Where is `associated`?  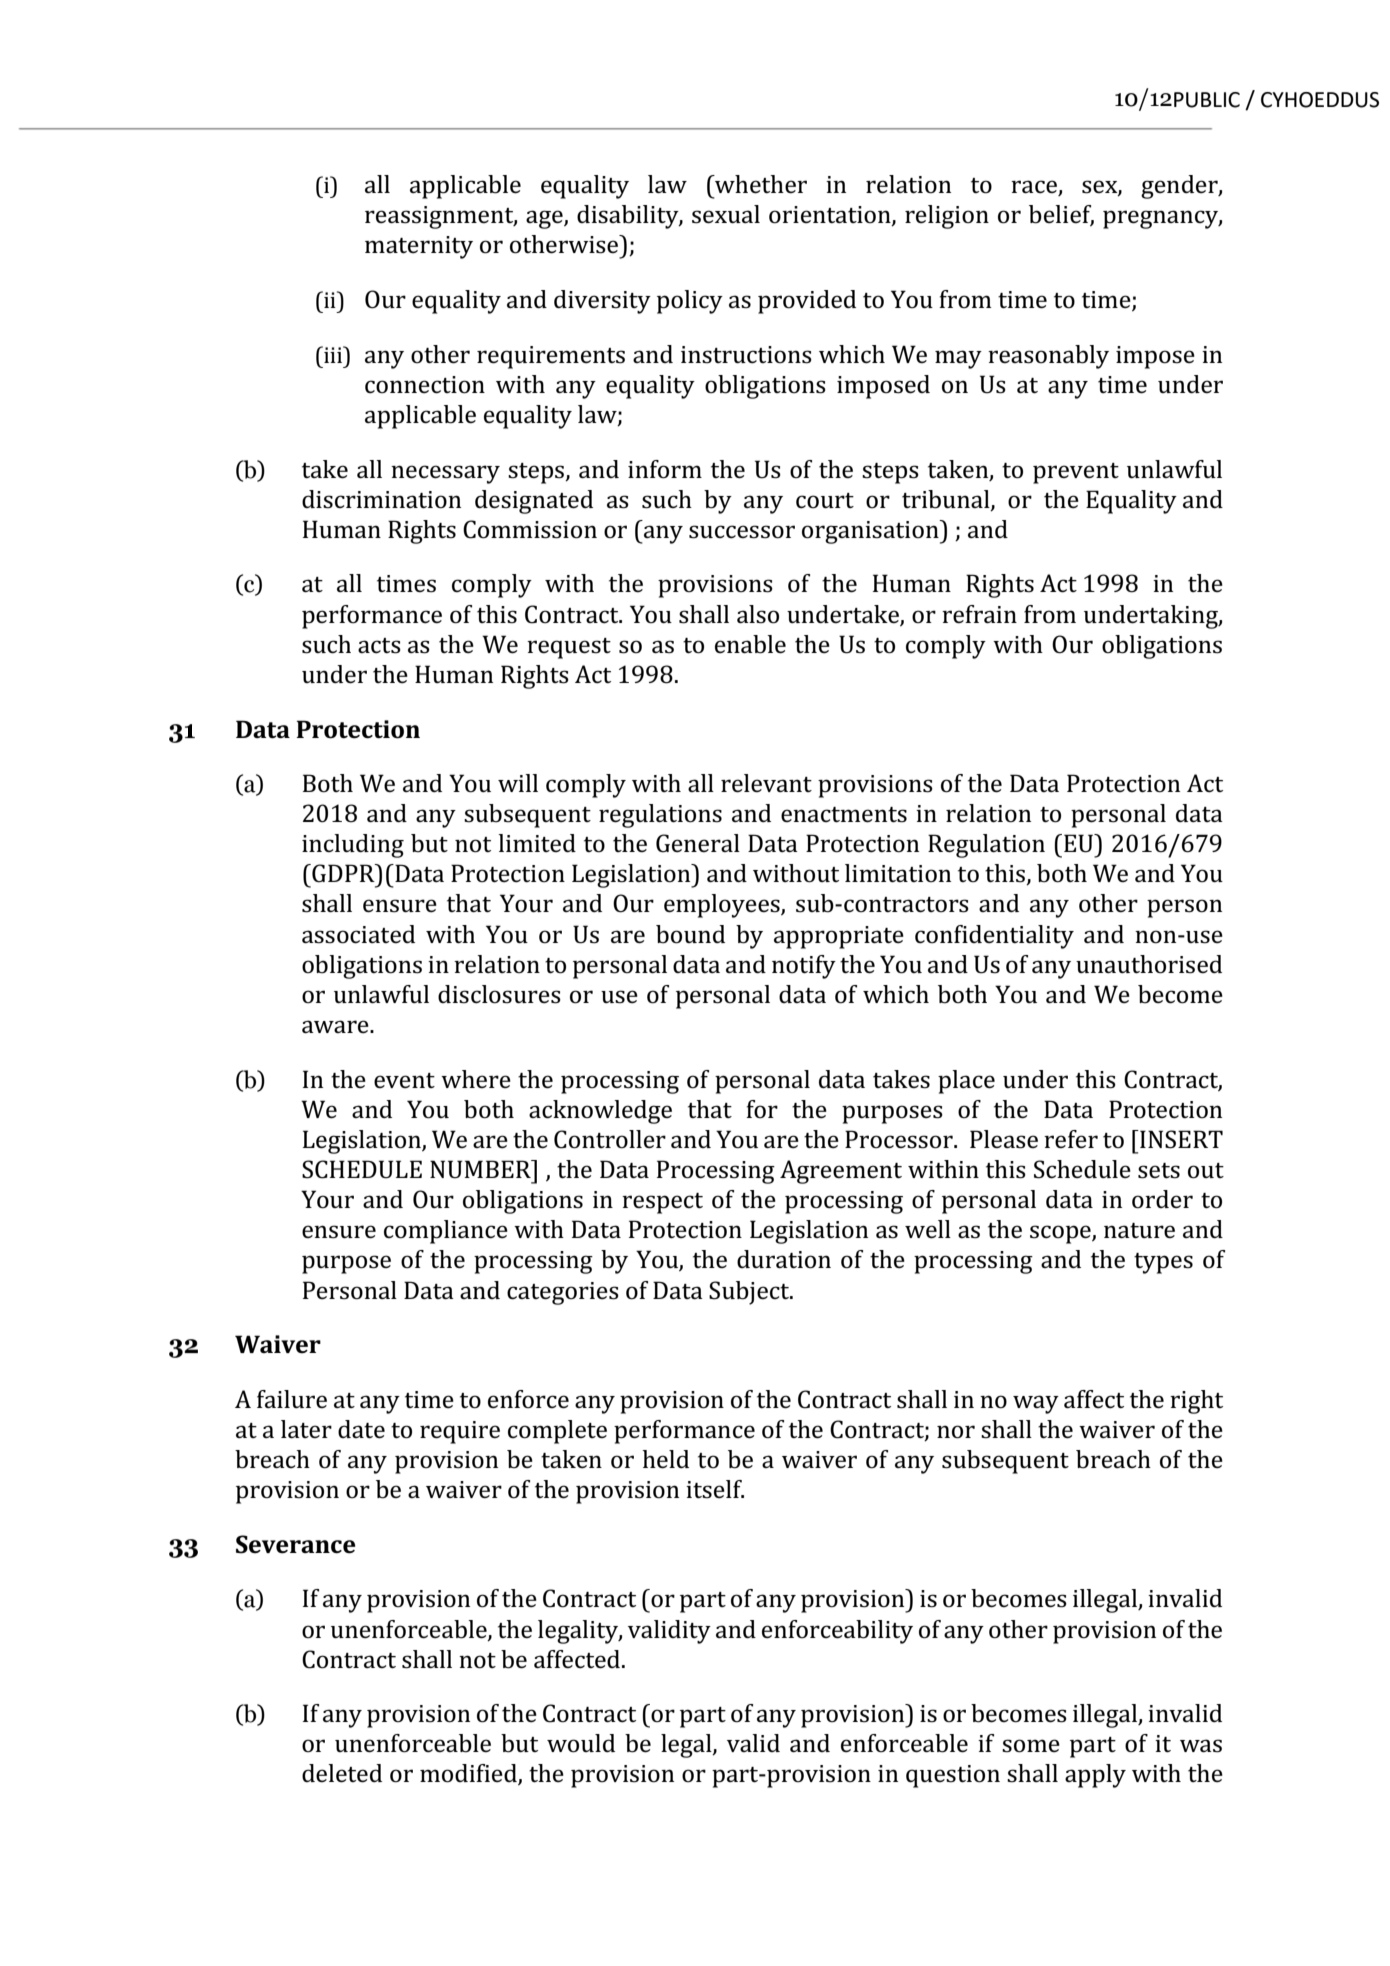
associated is located at coordinates (358, 934).
